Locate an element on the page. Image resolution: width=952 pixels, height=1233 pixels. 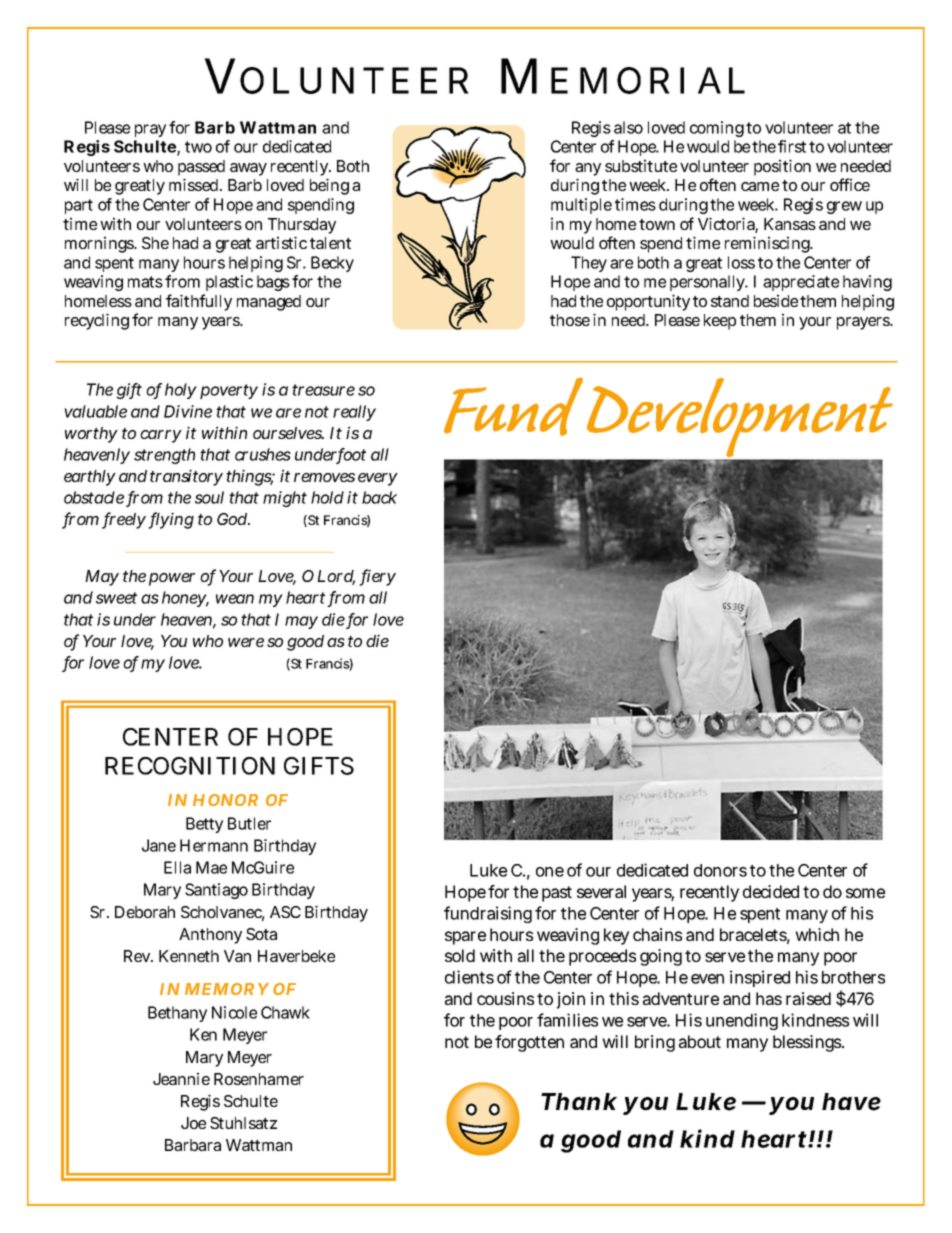
two is located at coordinates (198, 147).
